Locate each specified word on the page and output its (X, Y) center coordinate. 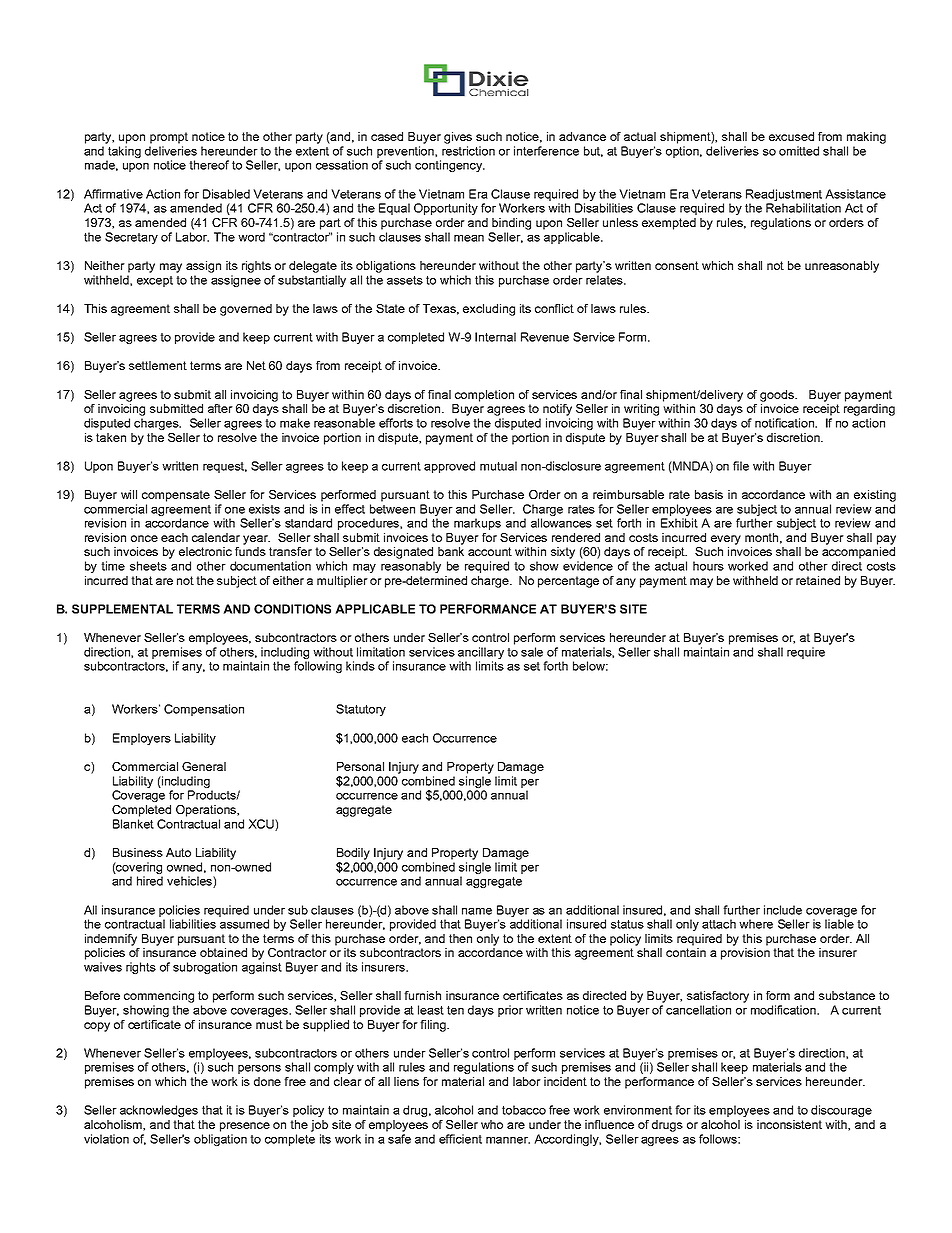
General (204, 766)
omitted (799, 151)
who (492, 1124)
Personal (360, 766)
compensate (176, 496)
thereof (209, 165)
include (783, 910)
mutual (498, 466)
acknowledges (159, 1111)
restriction (468, 151)
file (741, 466)
